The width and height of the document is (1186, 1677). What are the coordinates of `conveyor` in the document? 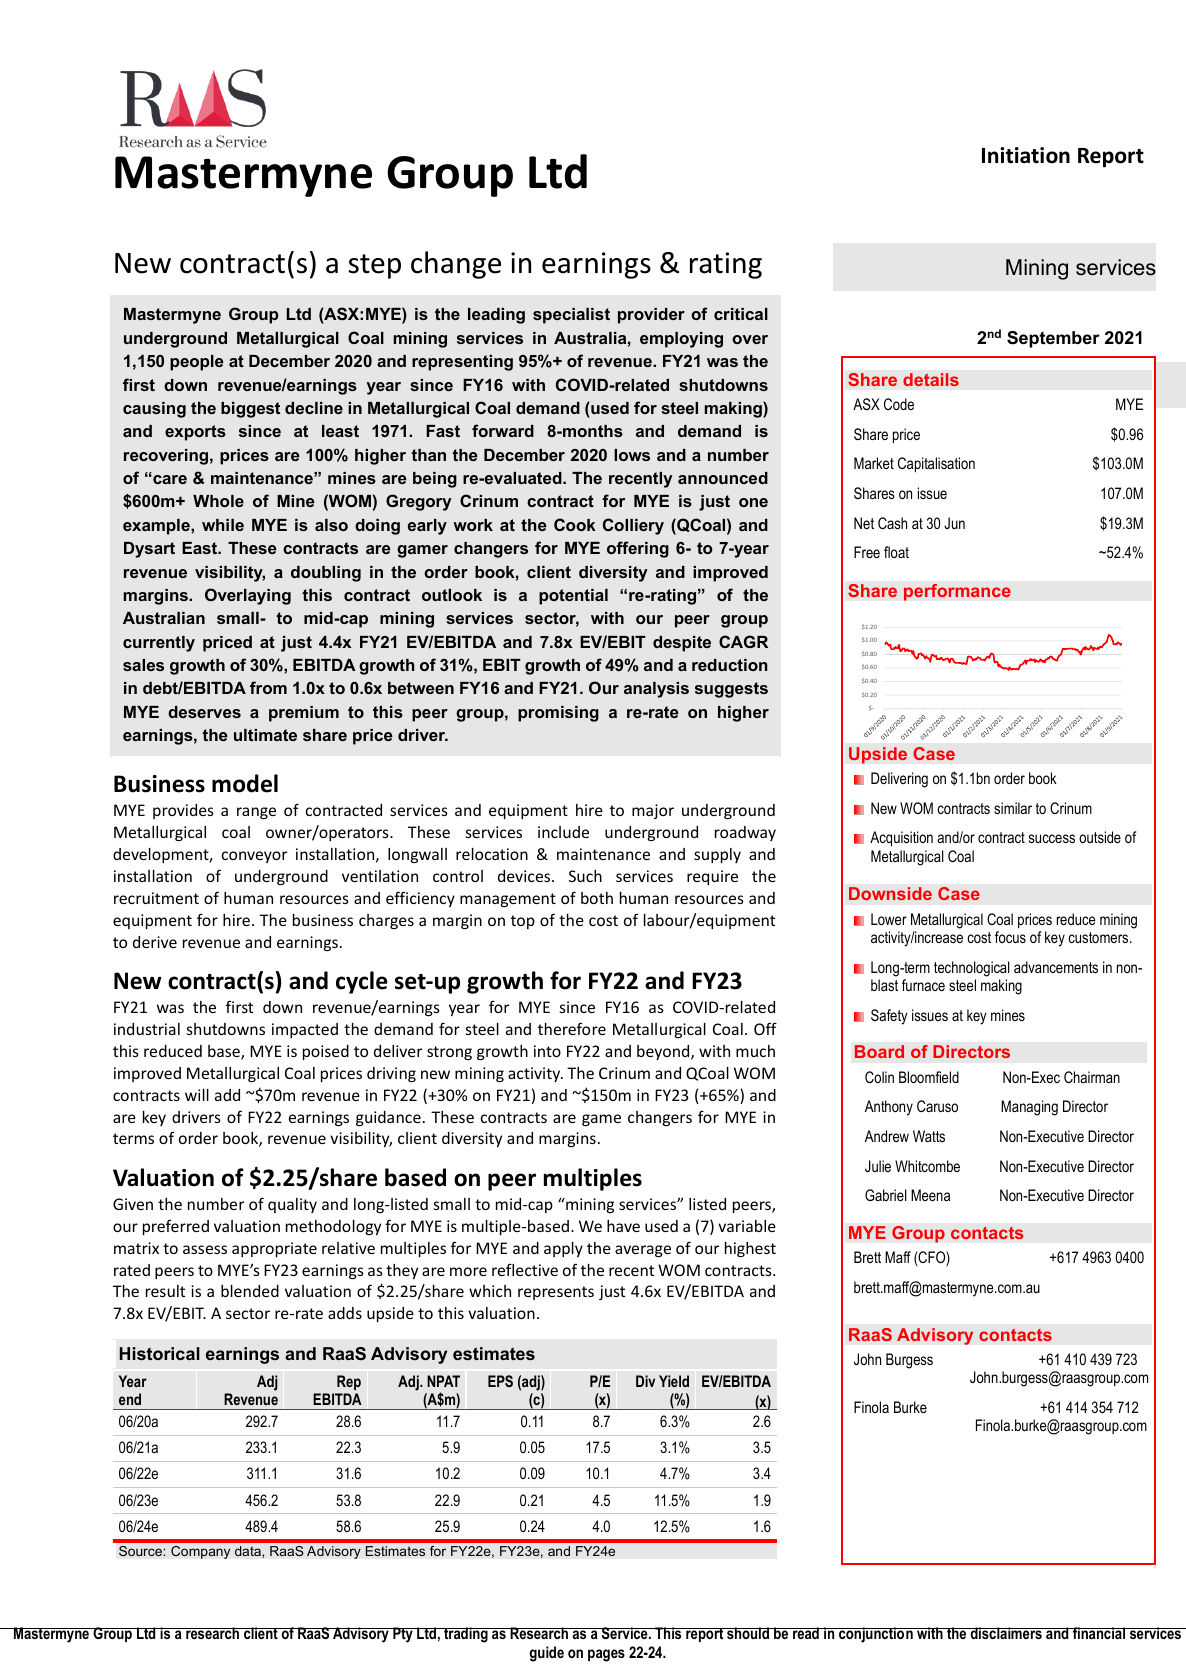 It's located at (254, 857).
